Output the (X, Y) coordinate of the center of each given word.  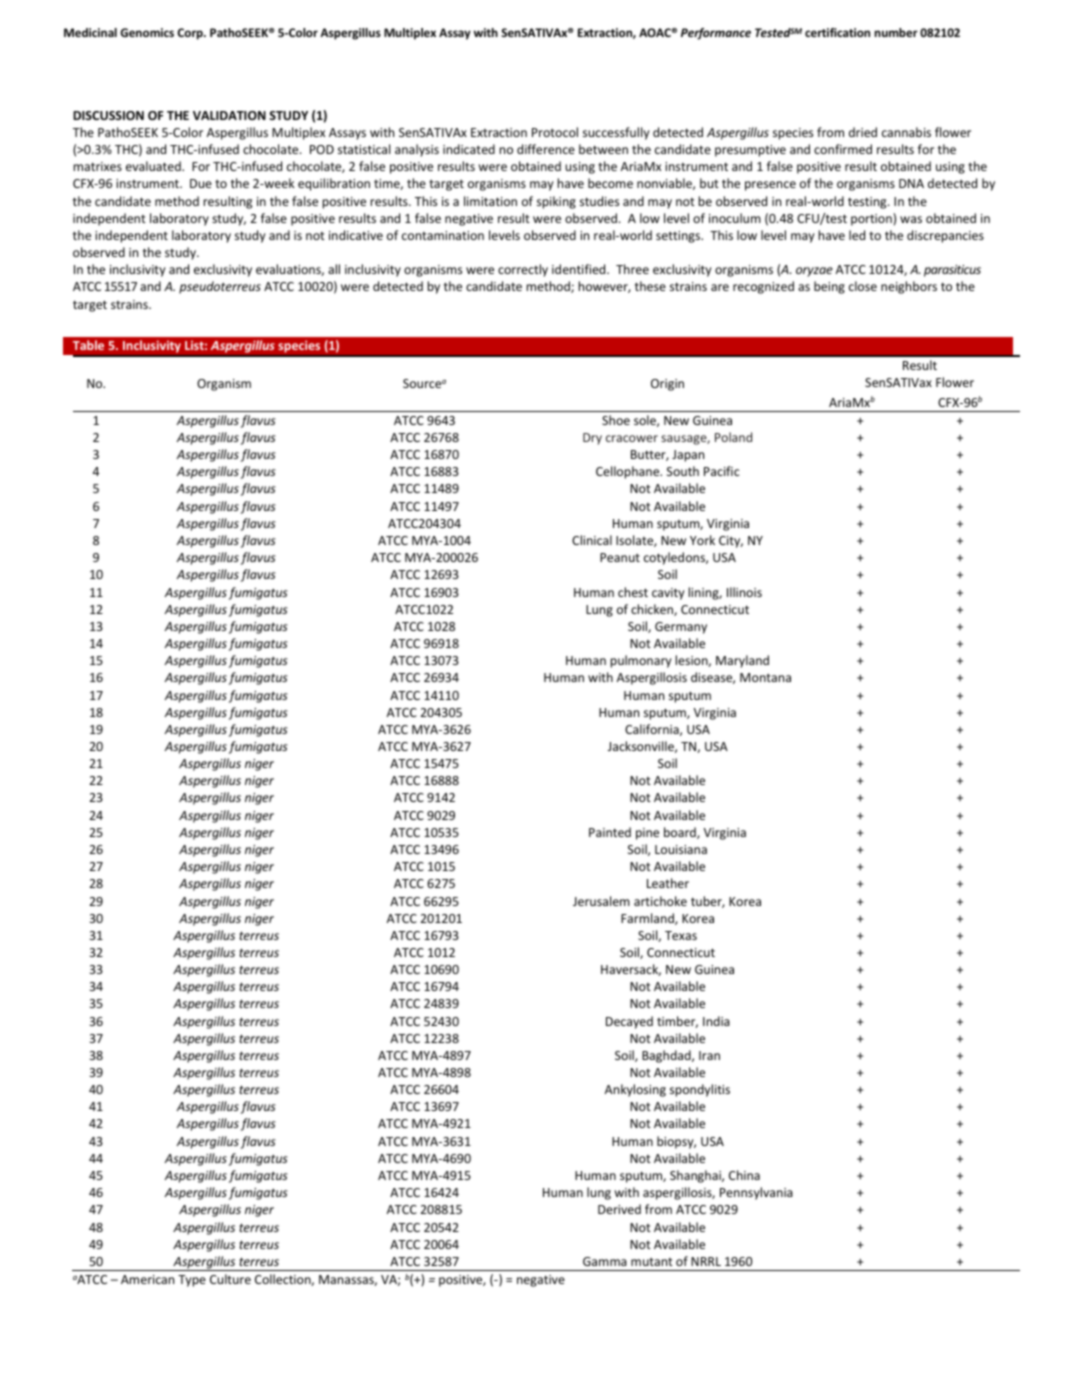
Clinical (592, 540)
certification (837, 32)
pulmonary (641, 661)
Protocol (555, 132)
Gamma (605, 1261)
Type (192, 1281)
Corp (191, 34)
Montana (765, 677)
